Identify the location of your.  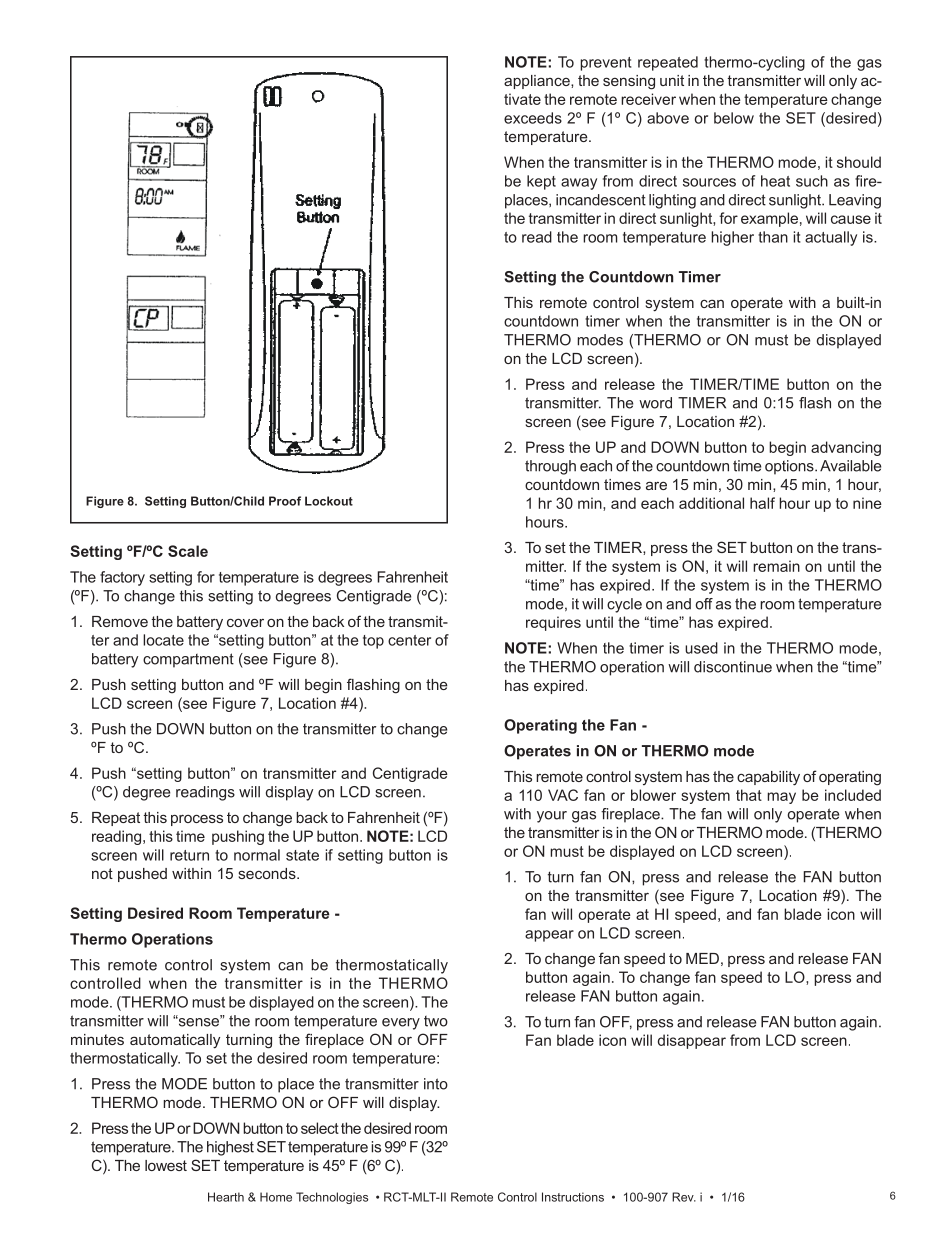
(552, 817).
